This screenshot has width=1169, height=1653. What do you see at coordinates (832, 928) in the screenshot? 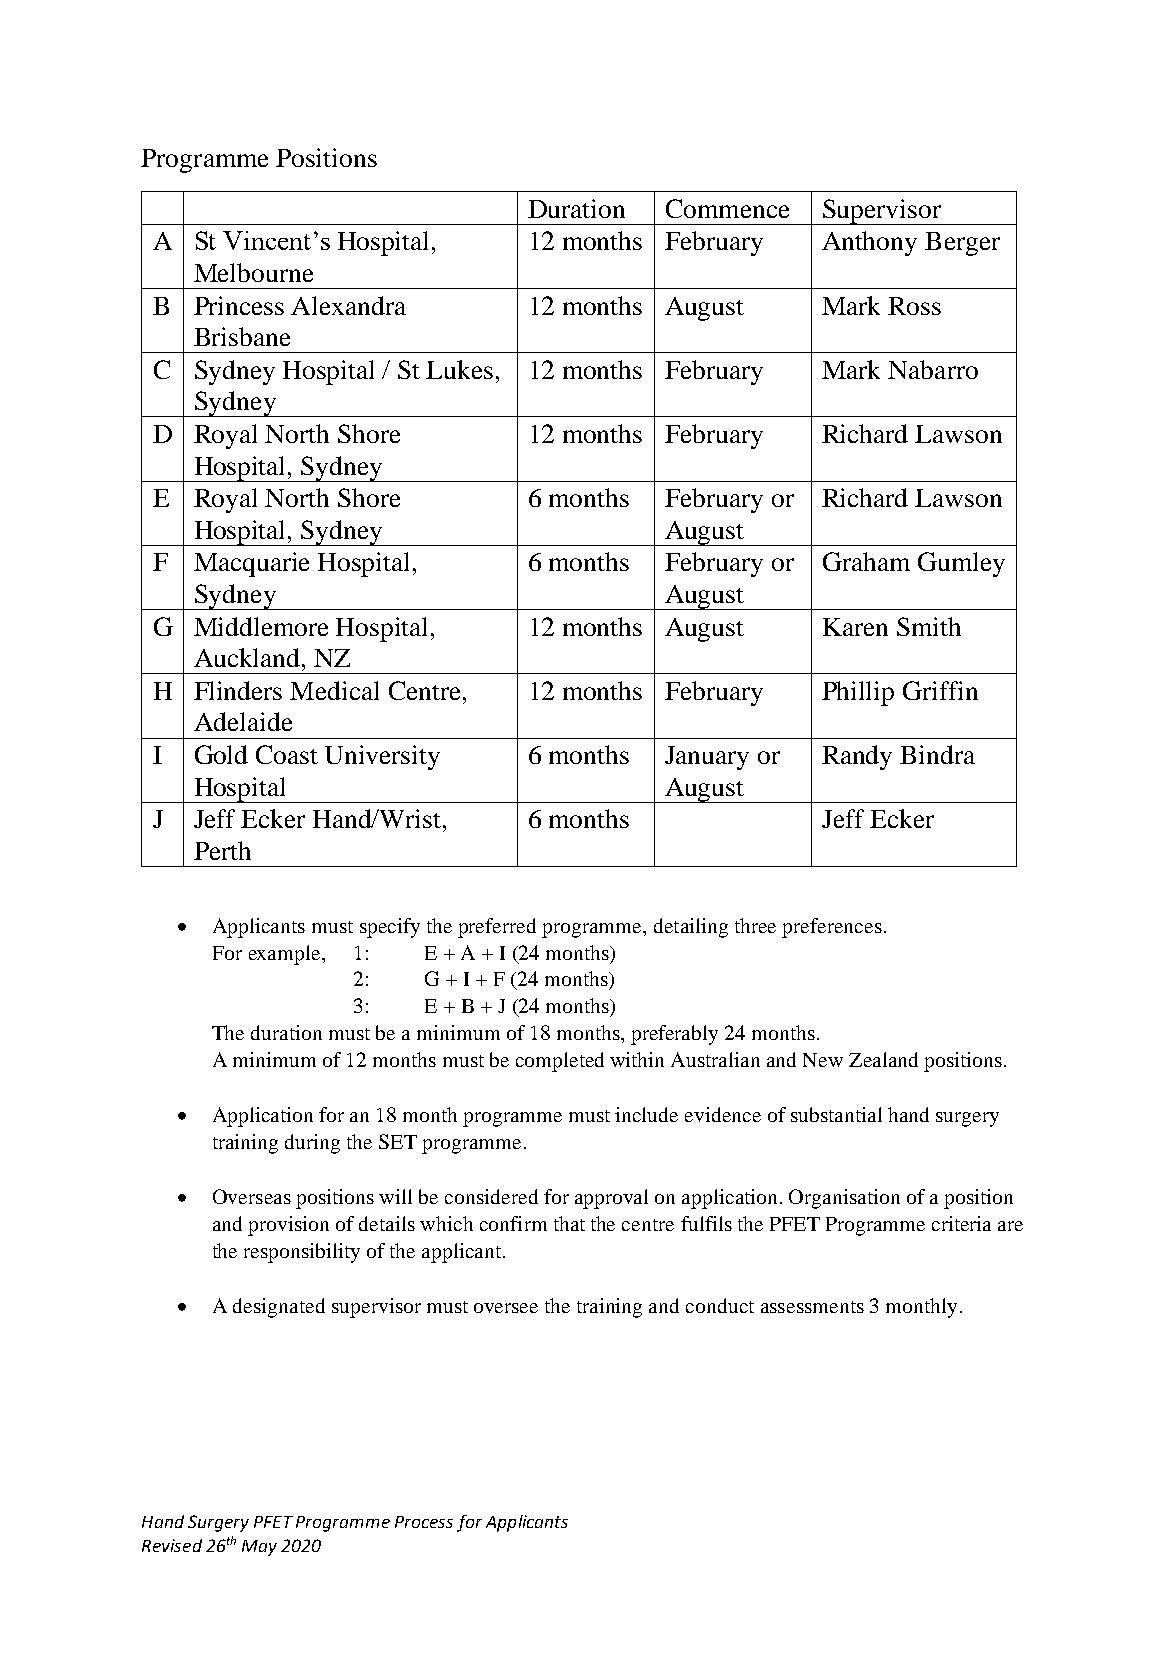
I see `preferences` at bounding box center [832, 928].
